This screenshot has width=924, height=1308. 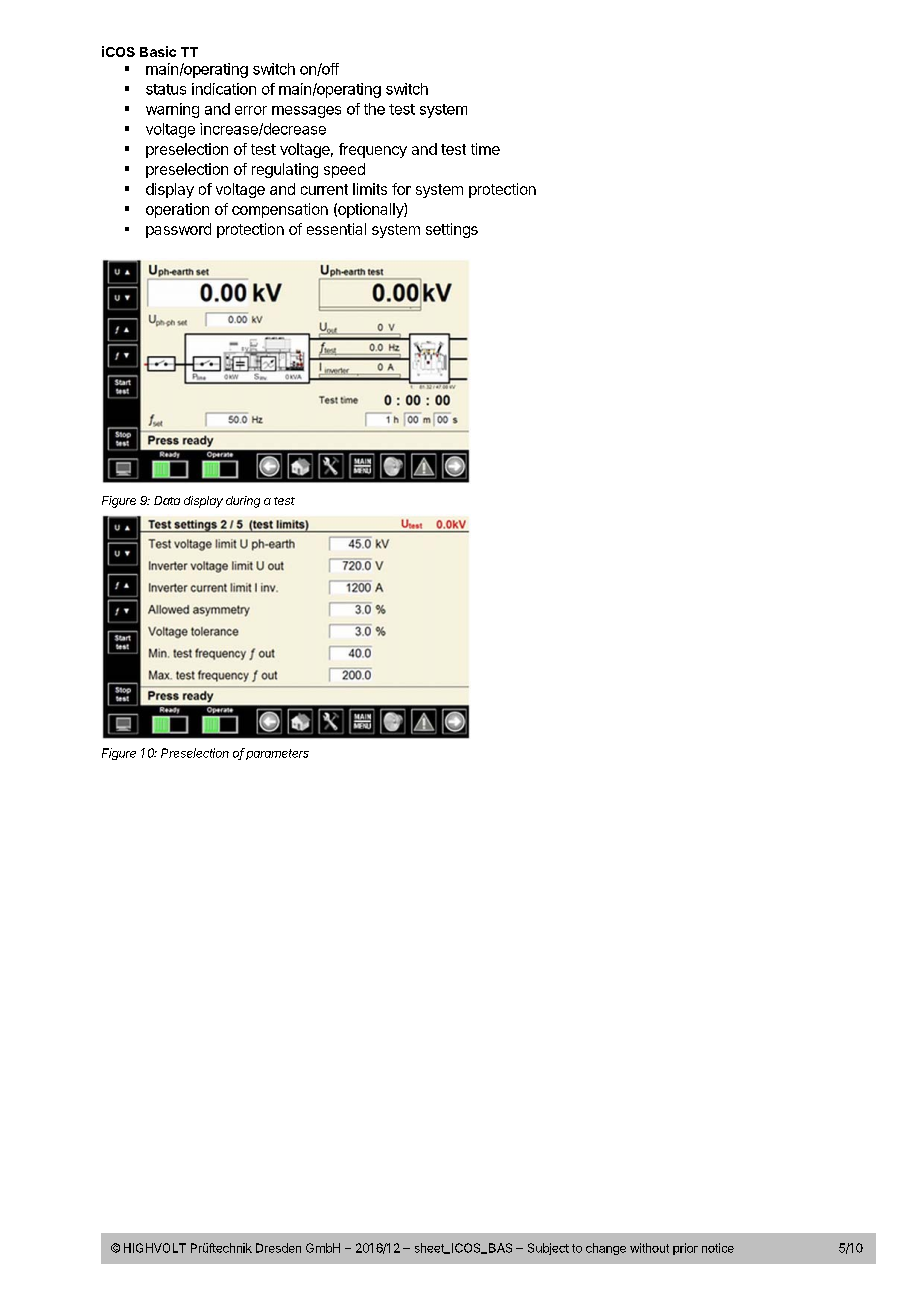 What do you see at coordinates (374, 109) in the screenshot?
I see `the` at bounding box center [374, 109].
